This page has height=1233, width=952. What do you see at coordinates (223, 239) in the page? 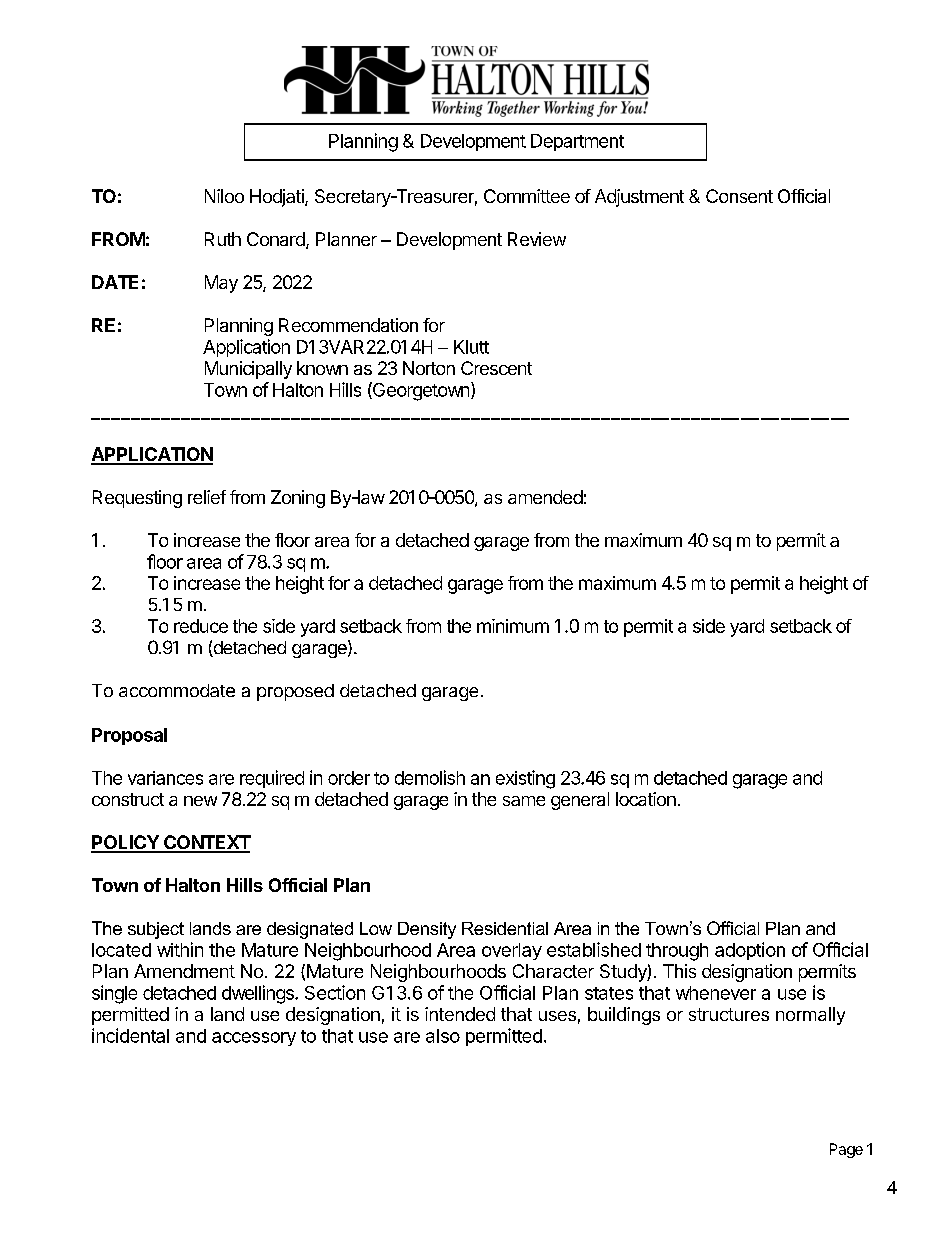
I see `Ruth` at bounding box center [223, 239].
